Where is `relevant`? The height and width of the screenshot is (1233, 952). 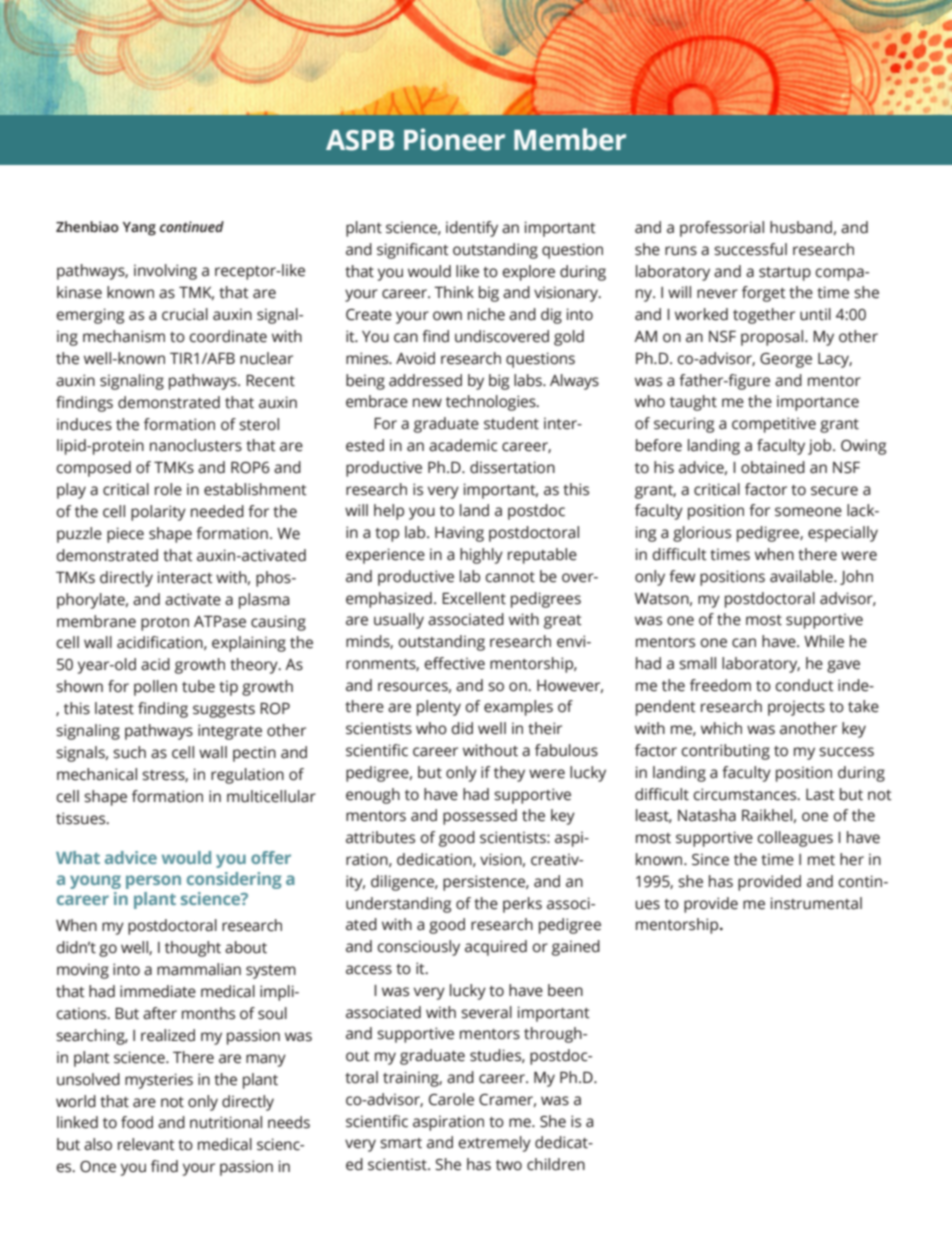
relevant is located at coordinates (146, 1144).
